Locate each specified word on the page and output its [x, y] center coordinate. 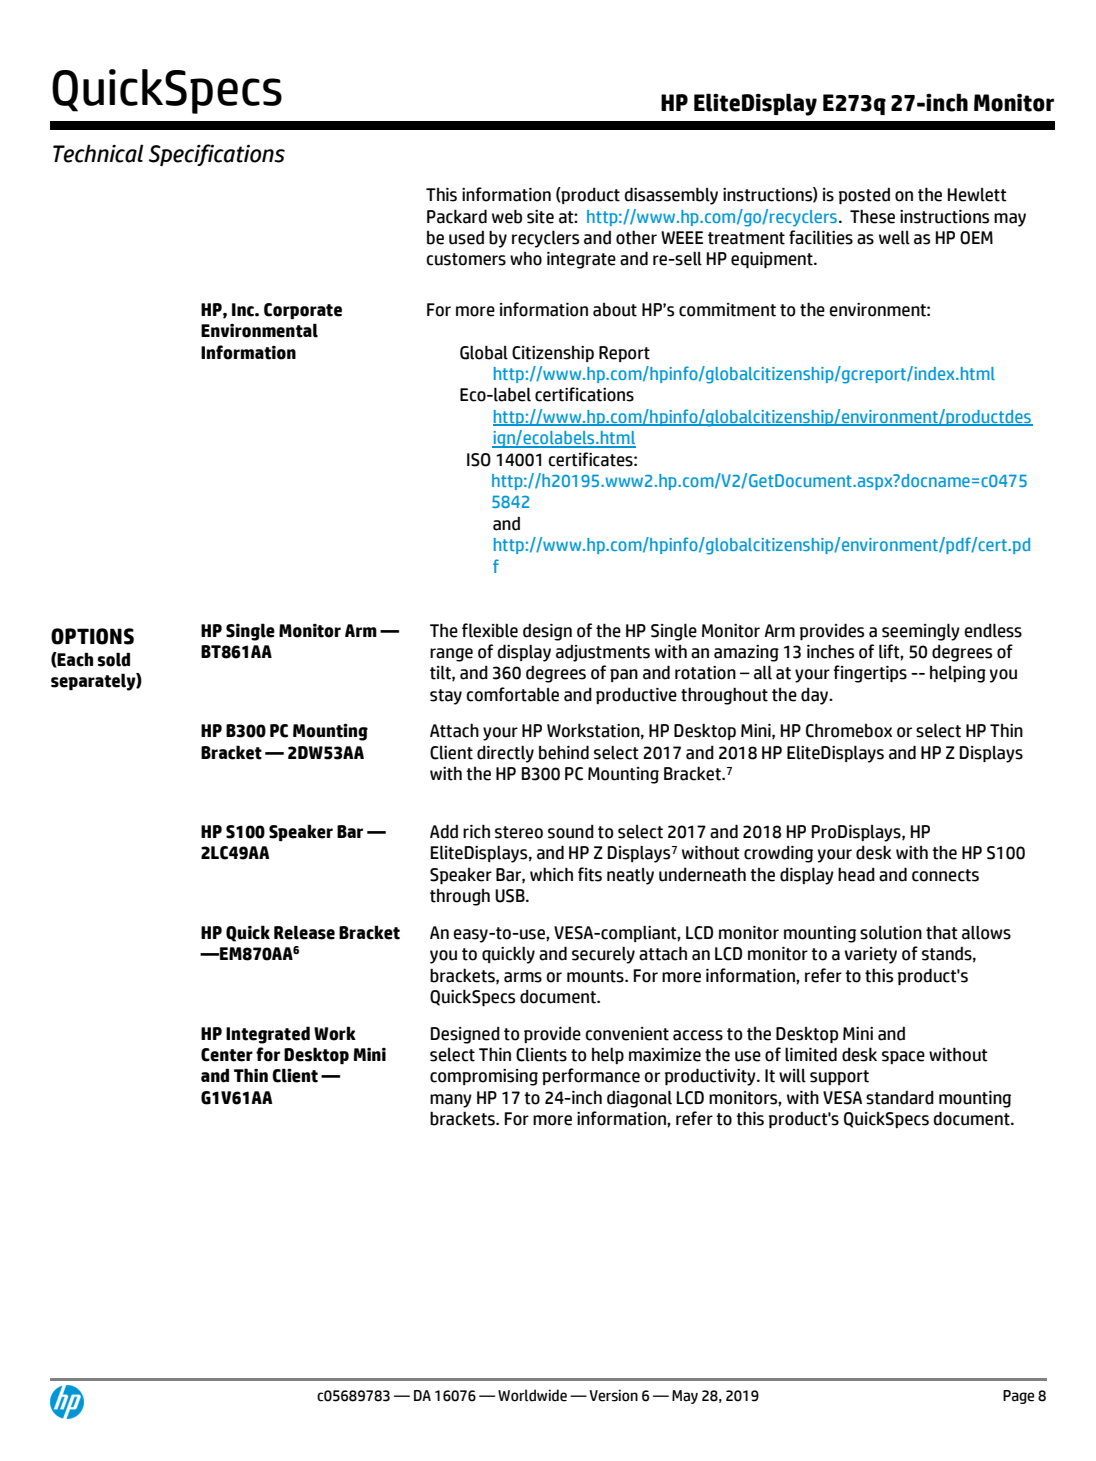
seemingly [921, 632]
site [540, 217]
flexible [490, 630]
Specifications [217, 155]
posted [864, 195]
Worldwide [532, 1395]
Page [1018, 1397]
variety [871, 955]
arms [523, 977]
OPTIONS [92, 636]
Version [613, 1395]
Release [304, 932]
